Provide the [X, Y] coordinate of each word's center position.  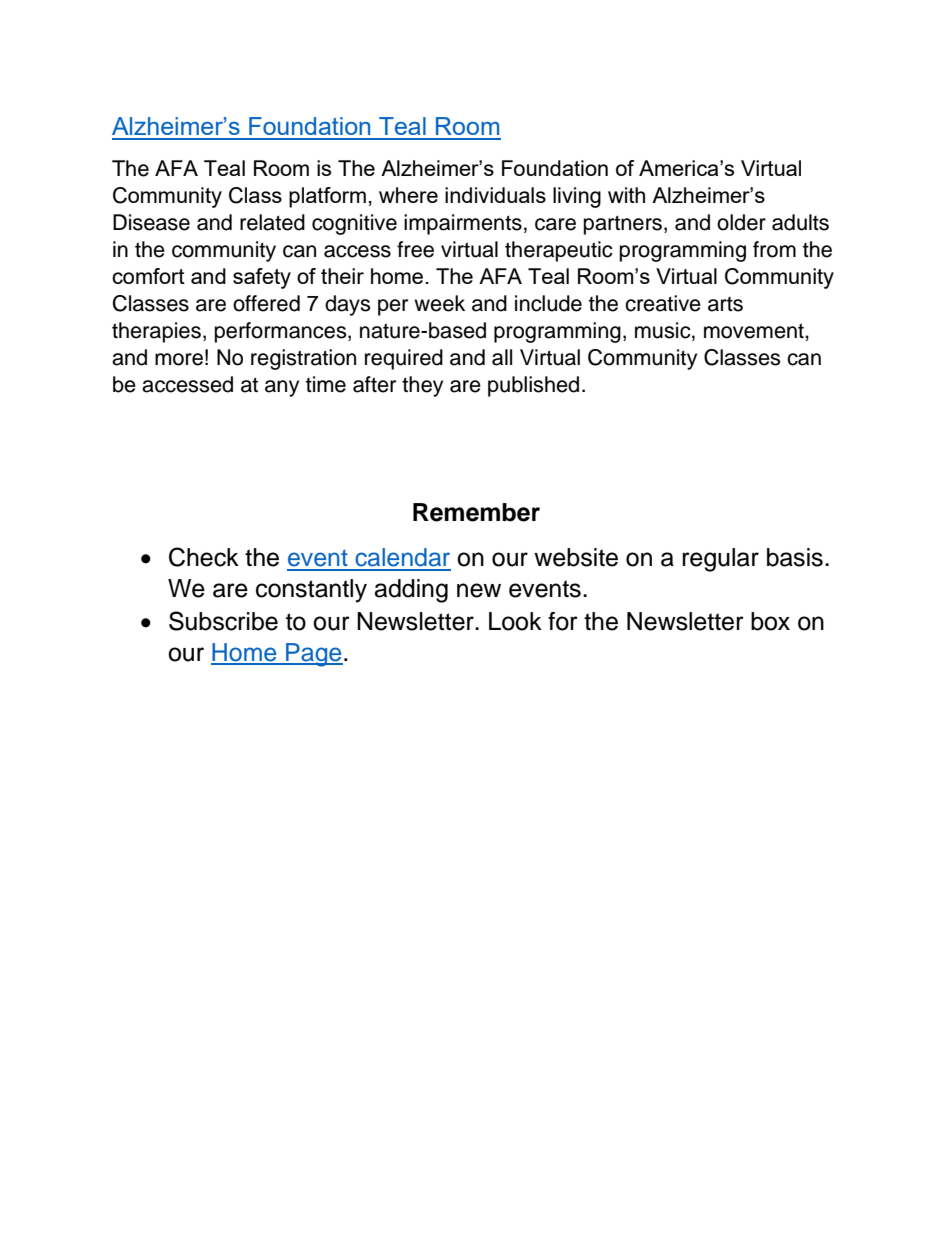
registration [303, 359]
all [502, 357]
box [770, 621]
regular [720, 560]
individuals [495, 195]
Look [515, 621]
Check [204, 557]
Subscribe [223, 621]
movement [755, 331]
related [272, 222]
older [741, 222]
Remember [476, 512]
